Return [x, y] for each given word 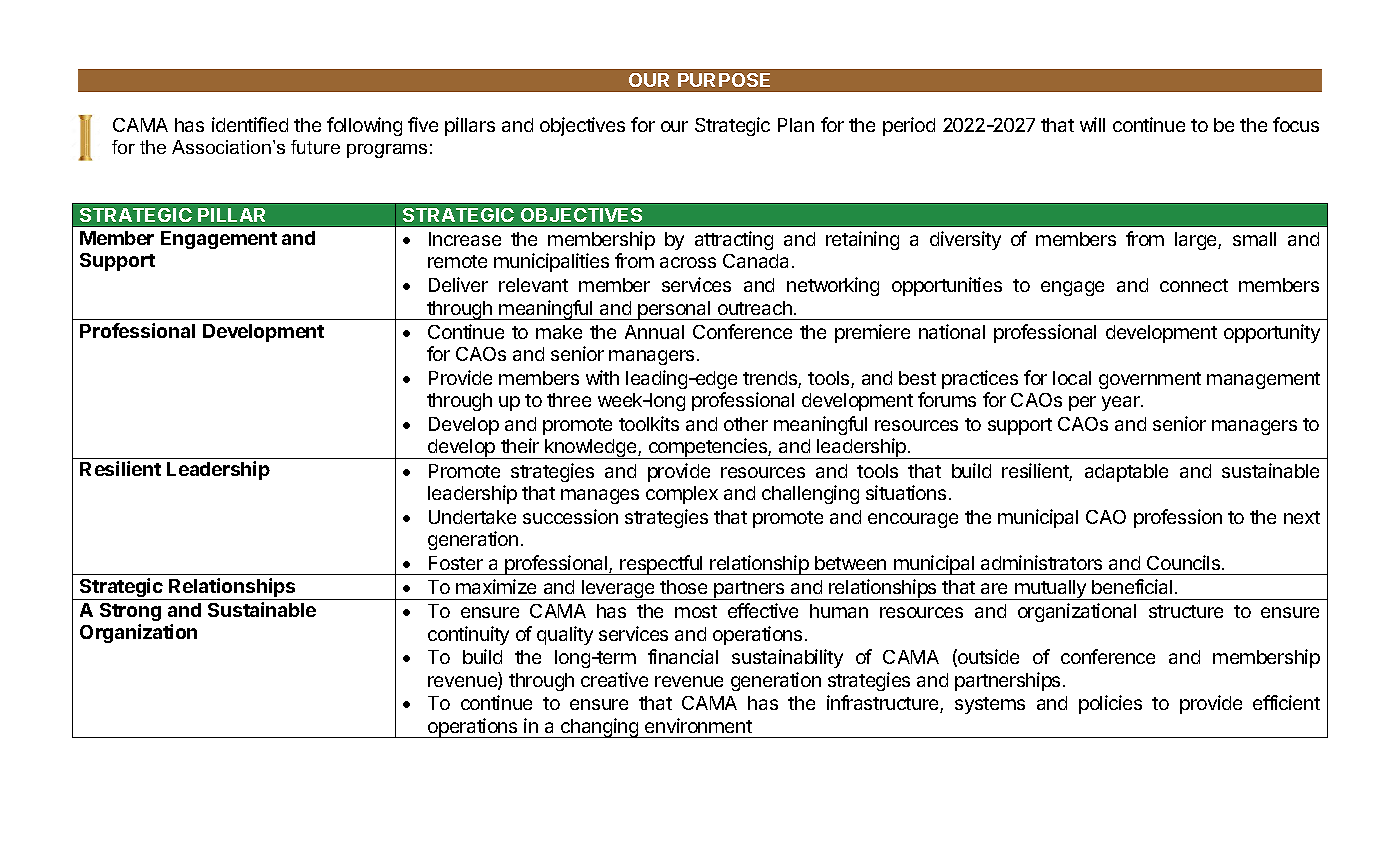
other [746, 424]
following [364, 126]
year [1122, 403]
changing [600, 728]
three [569, 400]
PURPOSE [724, 80]
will [1092, 124]
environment [698, 725]
